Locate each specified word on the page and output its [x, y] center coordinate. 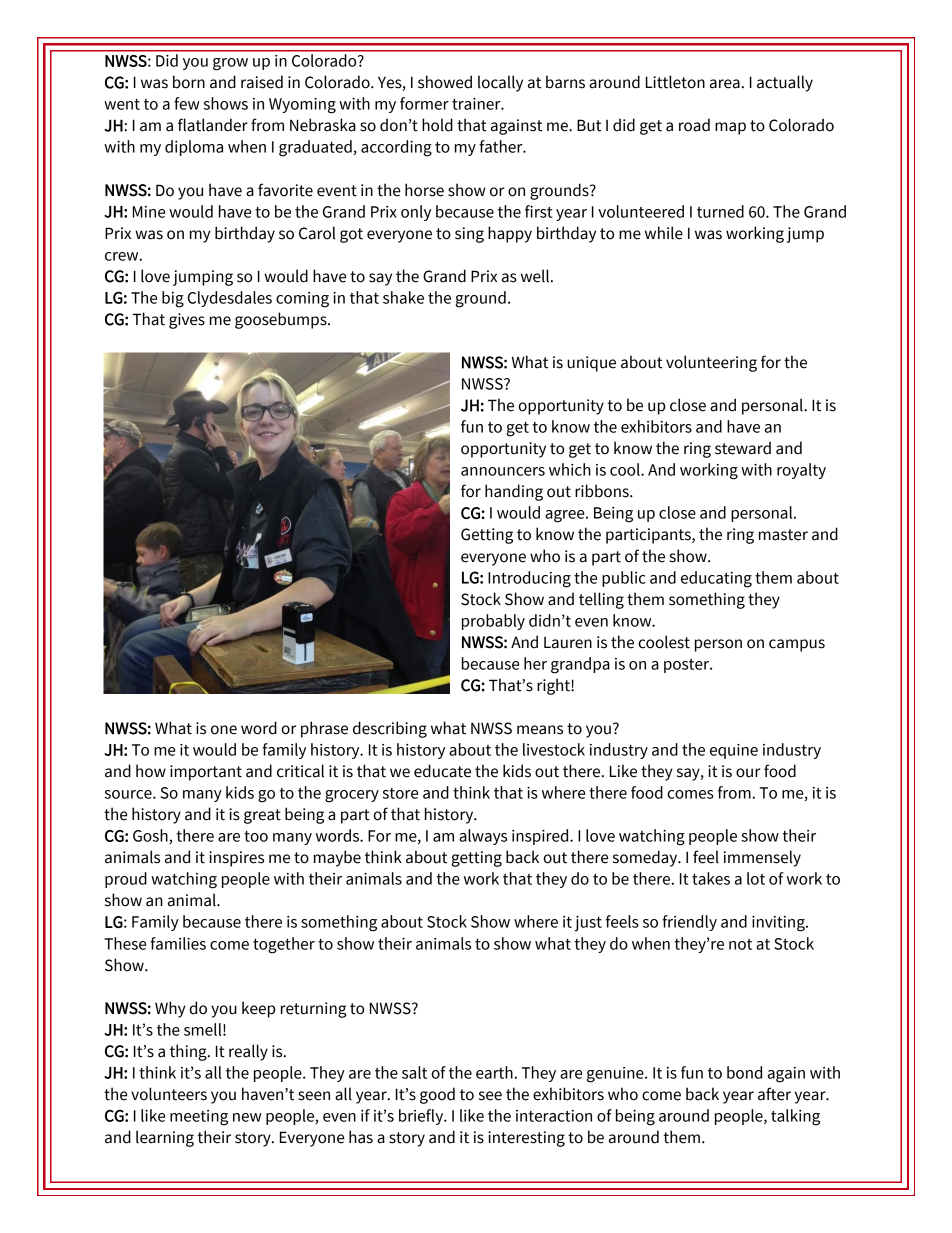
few [187, 103]
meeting [199, 1118]
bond [744, 1072]
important [206, 773]
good [437, 1095]
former [424, 103]
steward [743, 448]
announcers [503, 471]
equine [734, 751]
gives [187, 321]
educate [442, 771]
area [725, 84]
